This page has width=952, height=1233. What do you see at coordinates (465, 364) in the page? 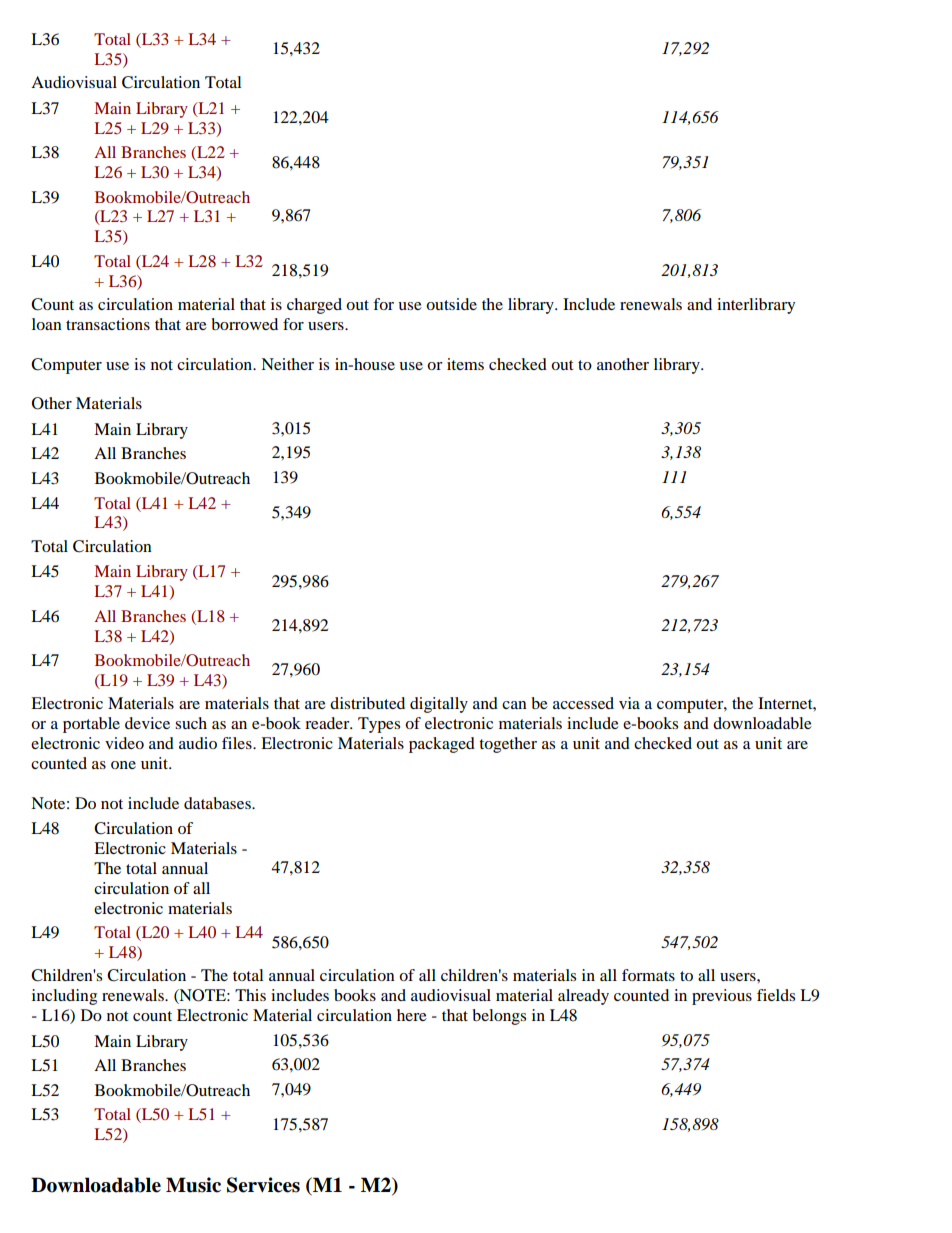
I see `items` at bounding box center [465, 364].
